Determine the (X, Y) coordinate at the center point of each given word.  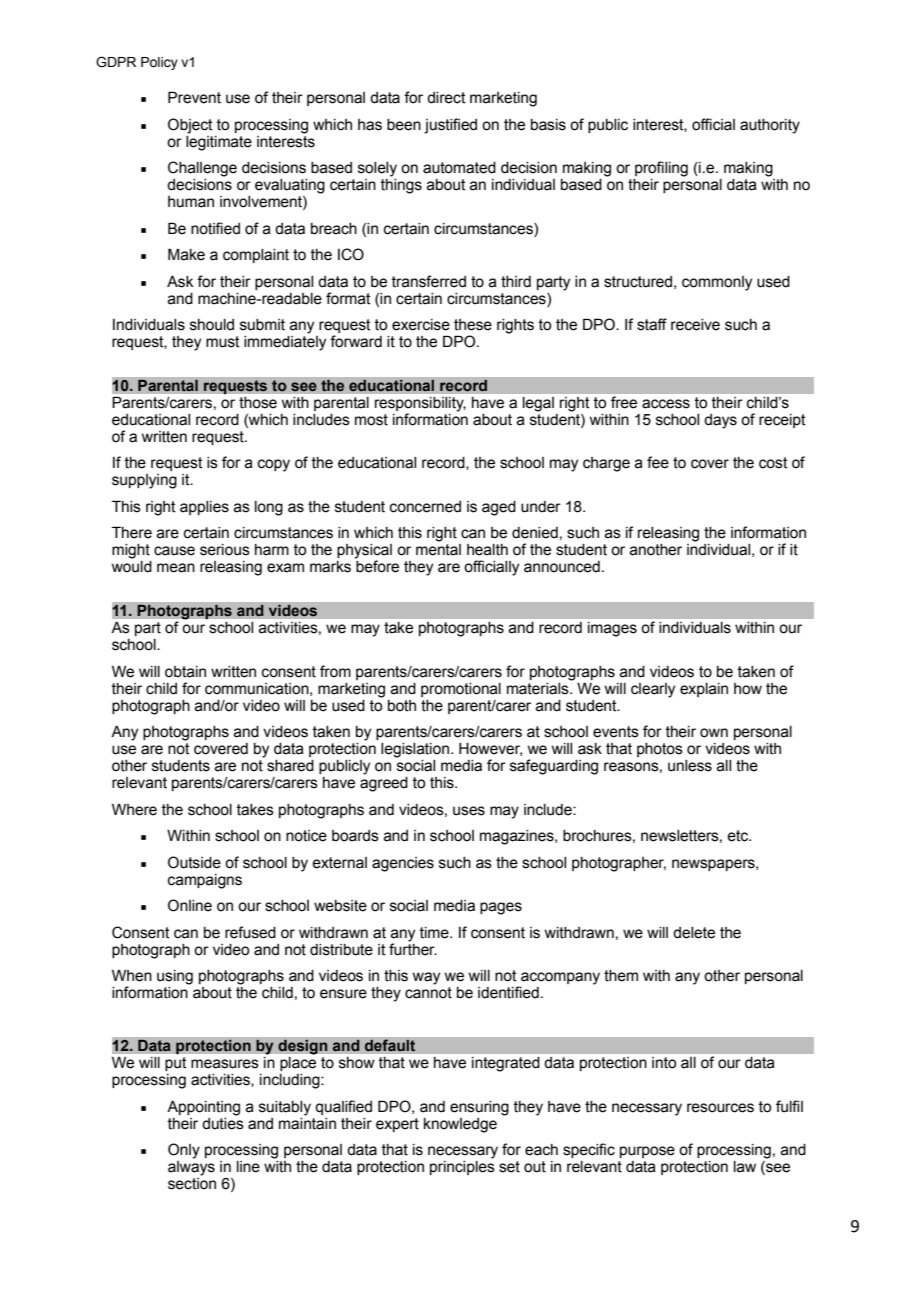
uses (469, 811)
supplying (144, 481)
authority (770, 126)
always (191, 1168)
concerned (425, 507)
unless (690, 766)
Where (134, 810)
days (720, 421)
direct (446, 98)
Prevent (194, 97)
